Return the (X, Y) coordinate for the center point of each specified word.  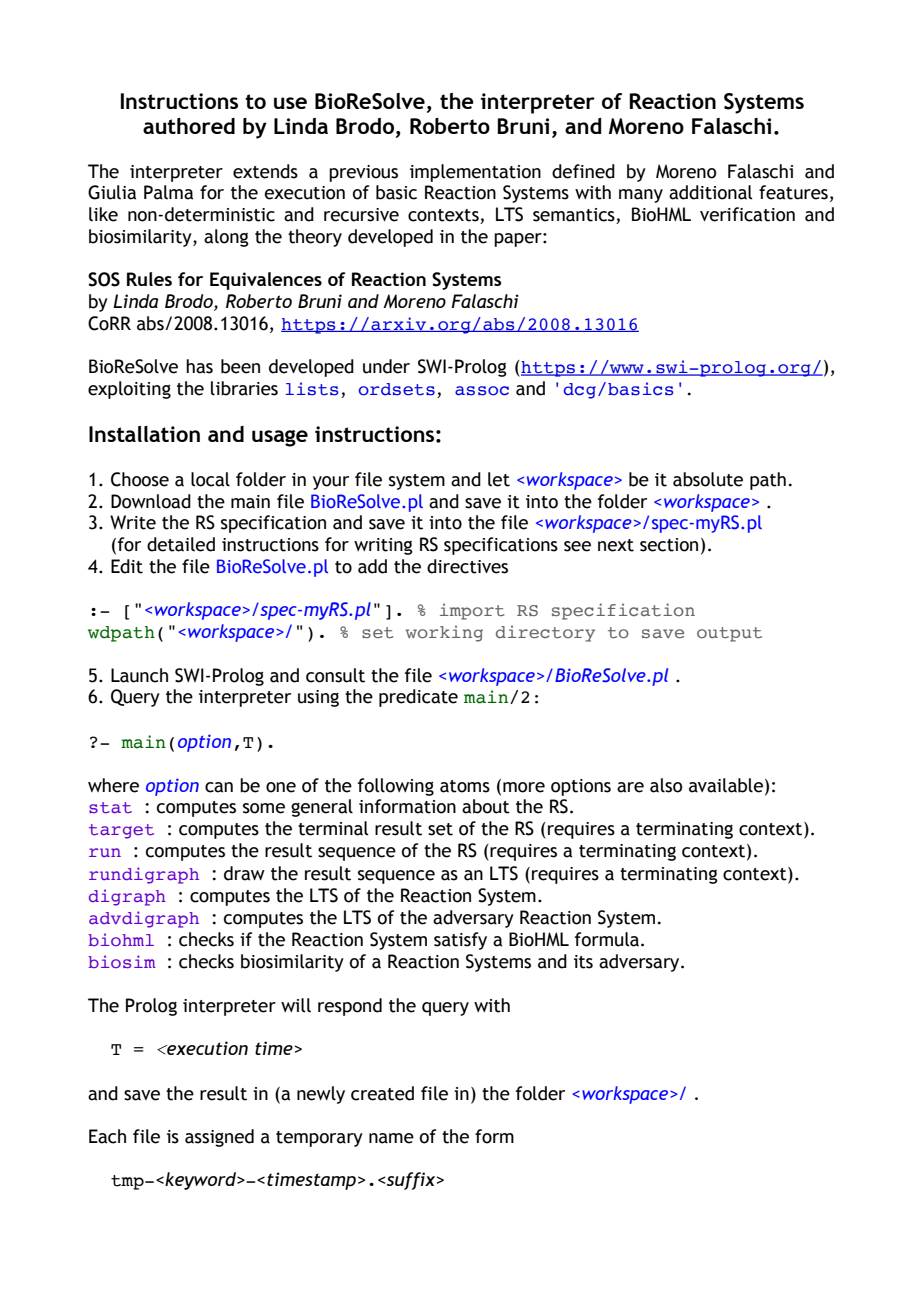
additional (710, 192)
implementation (475, 173)
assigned (219, 1138)
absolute (708, 479)
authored (189, 126)
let (499, 479)
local (210, 479)
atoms (465, 786)
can (219, 787)
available (726, 785)
